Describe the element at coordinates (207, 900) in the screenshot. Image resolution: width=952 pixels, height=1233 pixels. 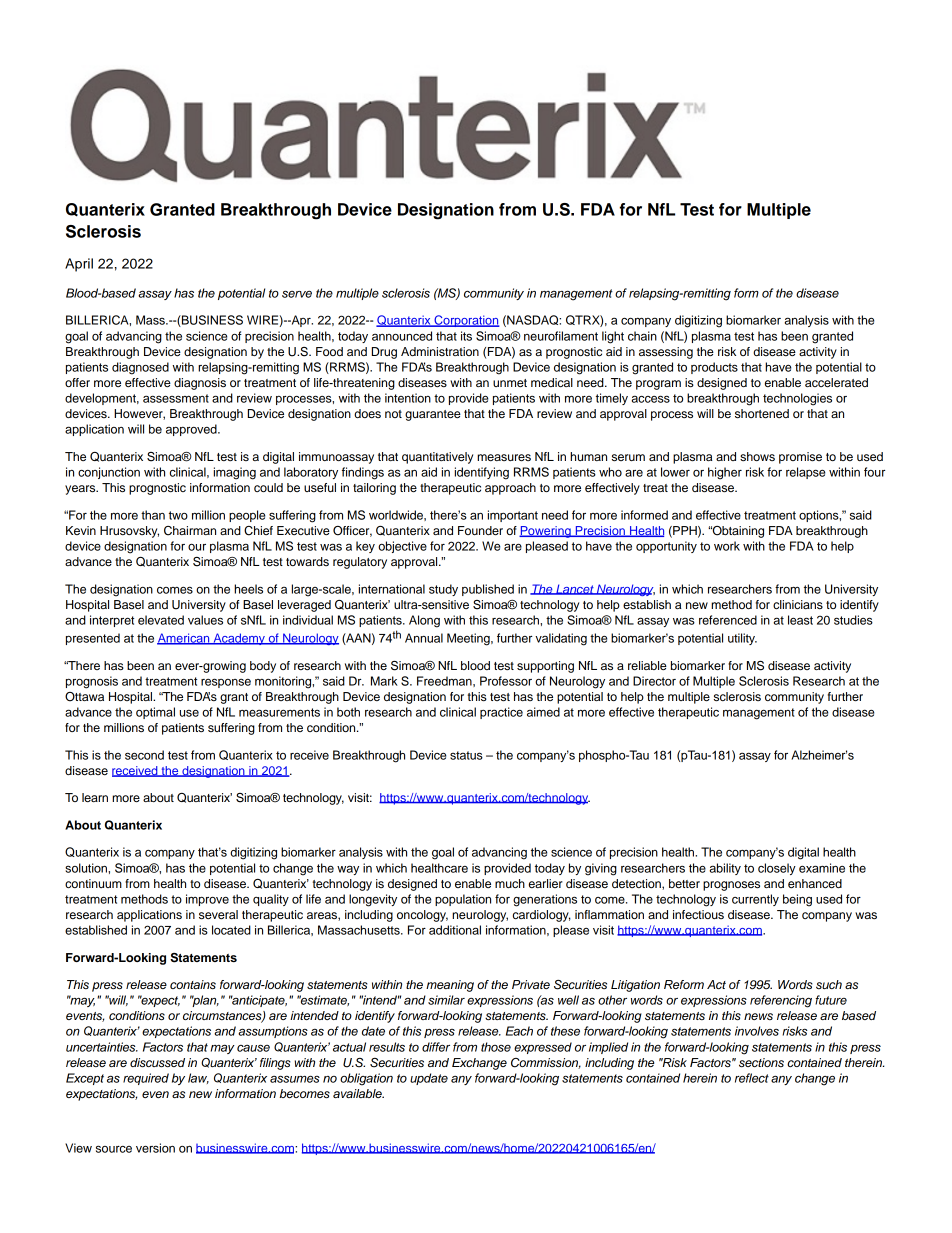
I see `improve` at that location.
